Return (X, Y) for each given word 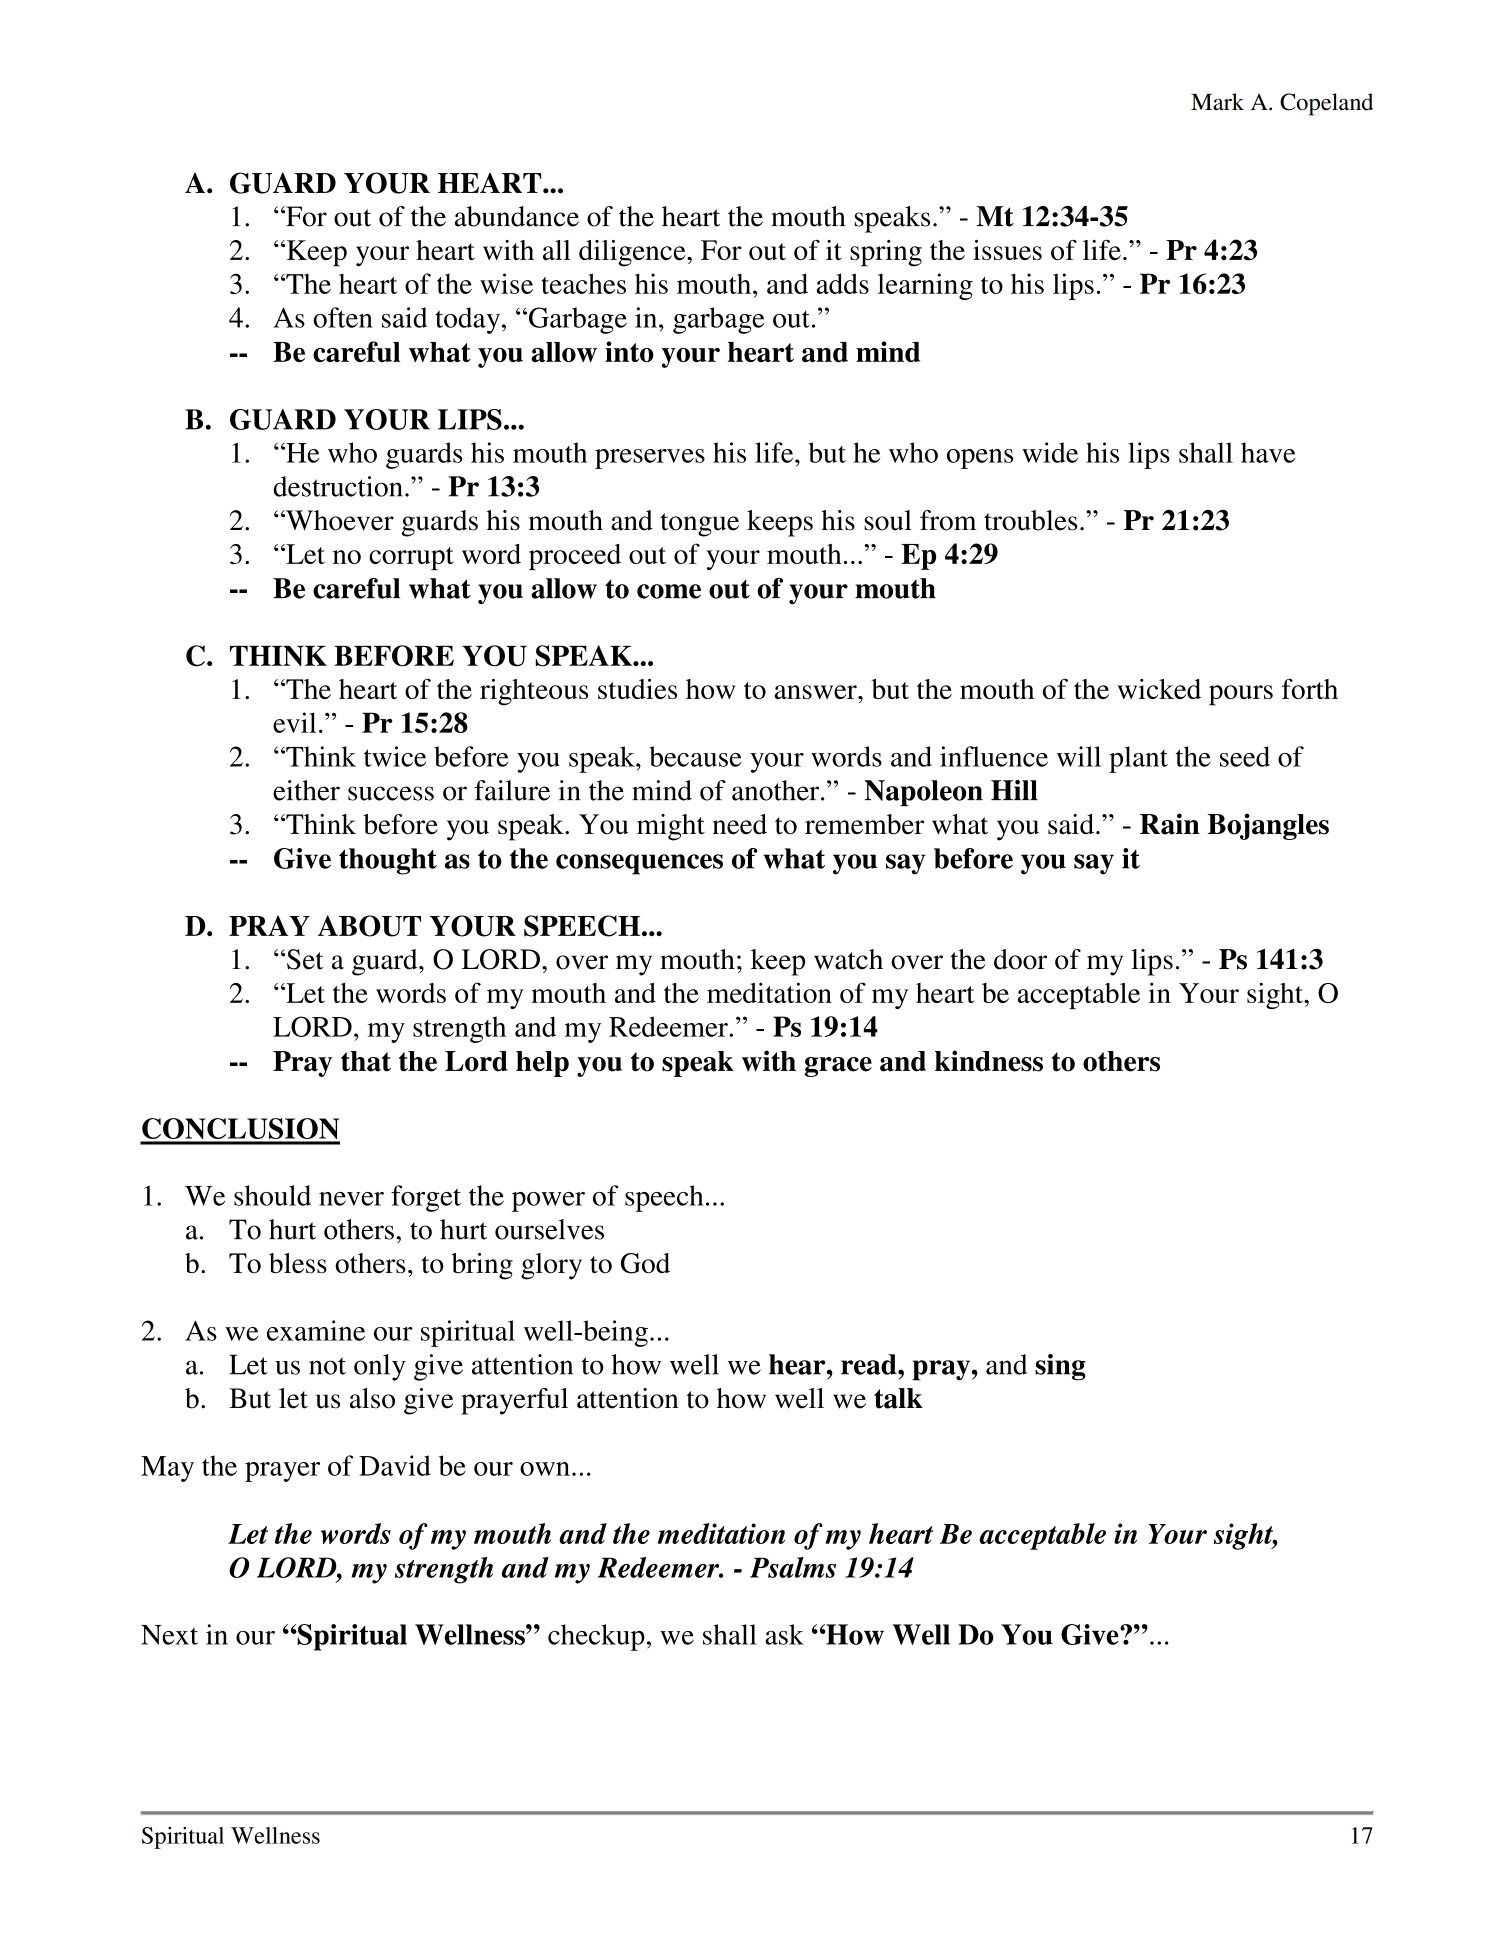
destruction (338, 486)
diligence (633, 253)
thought (388, 861)
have (1268, 452)
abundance (517, 216)
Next (169, 1635)
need (740, 824)
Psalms (793, 1567)
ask (784, 1634)
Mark (1217, 102)
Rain (1170, 824)
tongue (699, 525)
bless (298, 1263)
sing (1060, 1367)
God (645, 1263)
